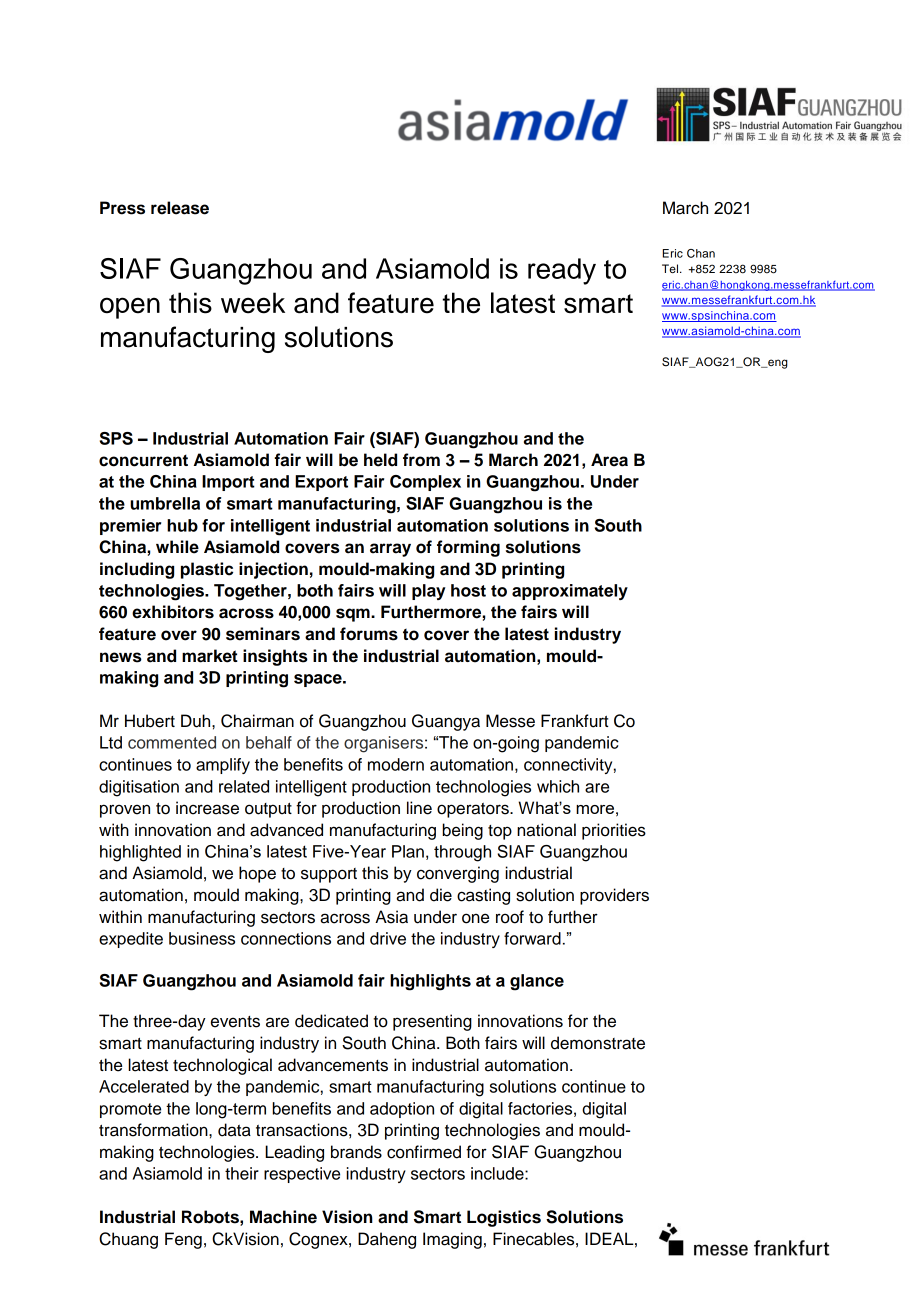 Image resolution: width=924 pixels, height=1308 pixels. Describe the element at coordinates (356, 1152) in the screenshot. I see `brands` at that location.
